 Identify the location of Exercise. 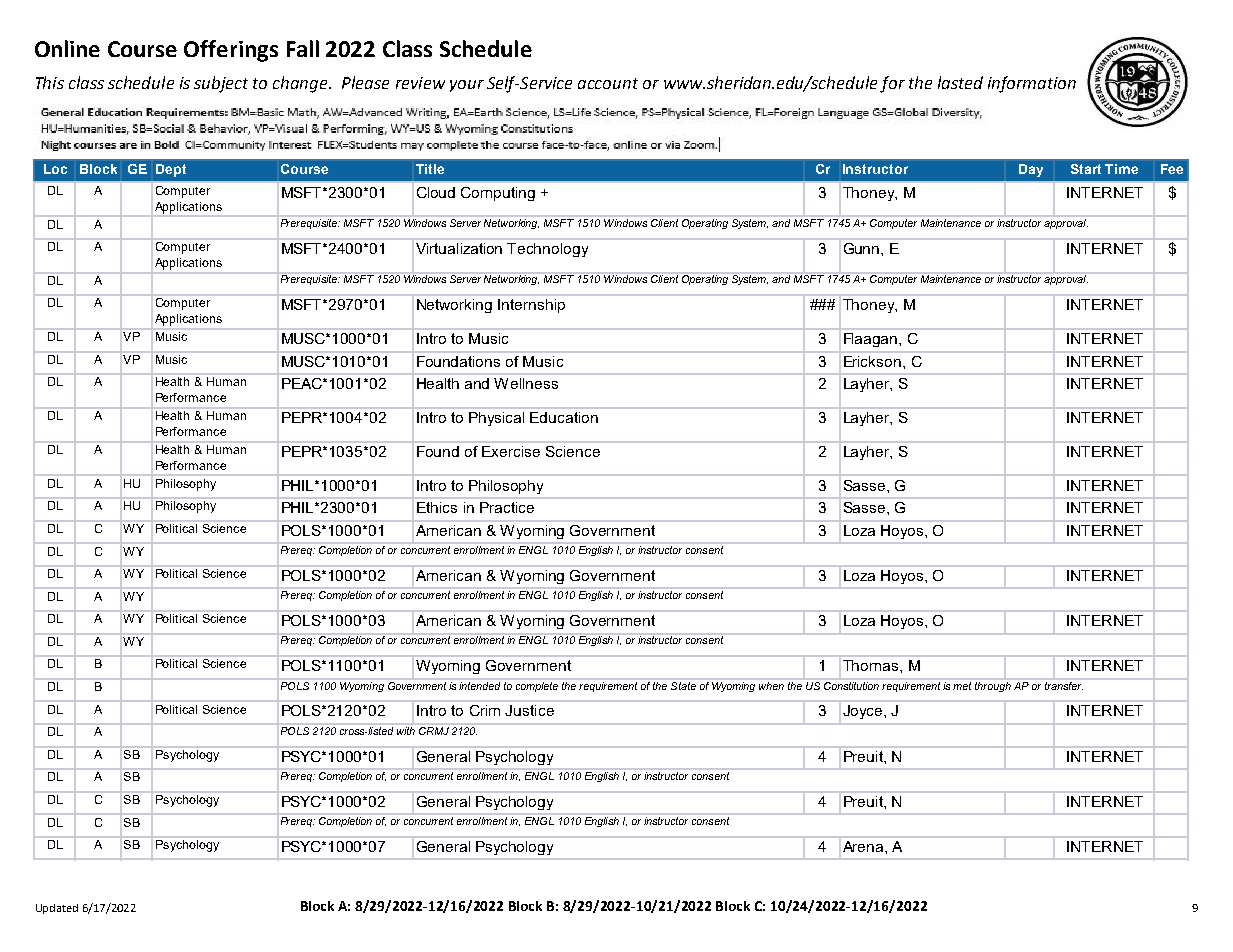
(511, 451).
